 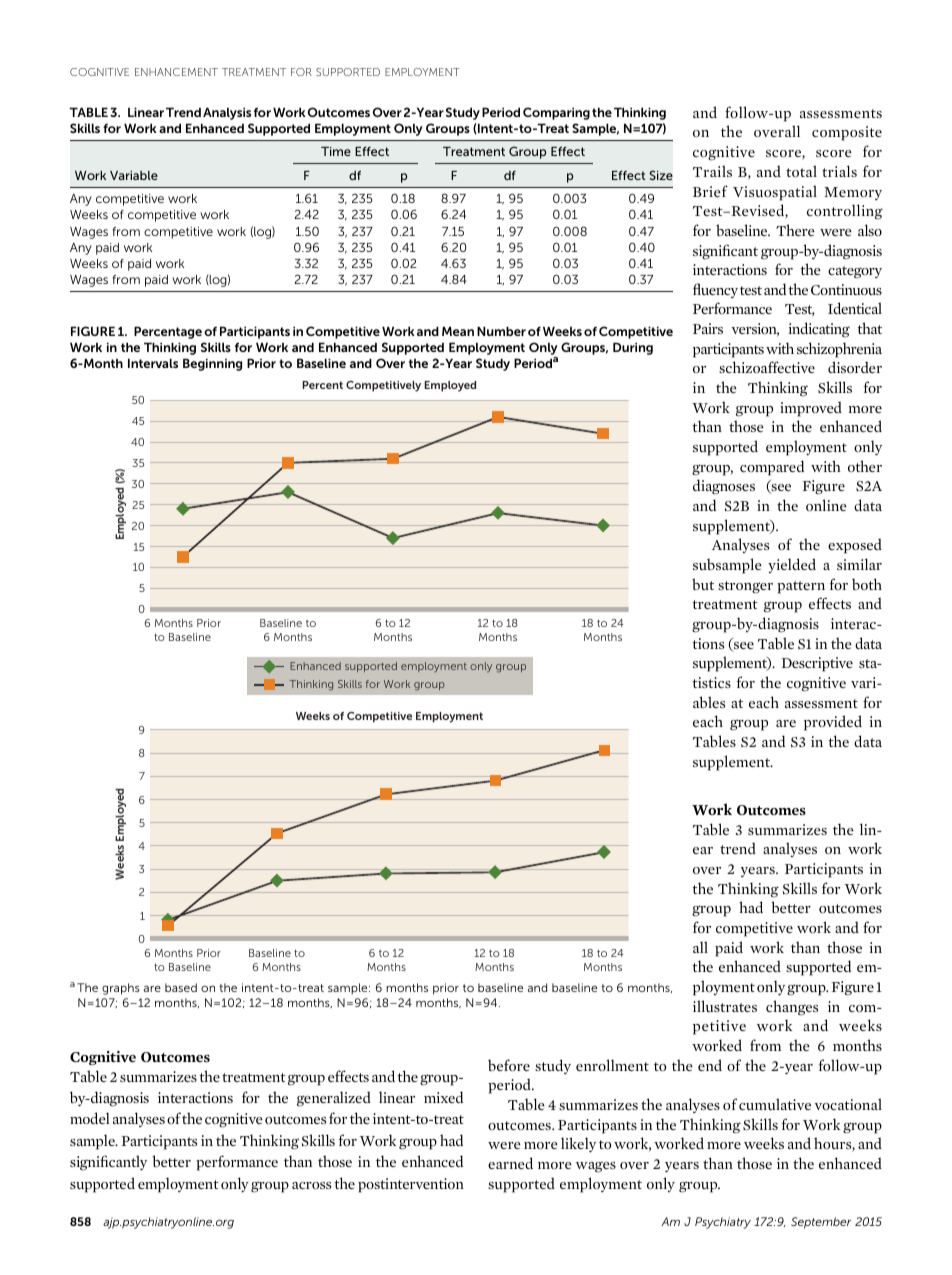 I want to click on earned, so click(x=510, y=1163).
